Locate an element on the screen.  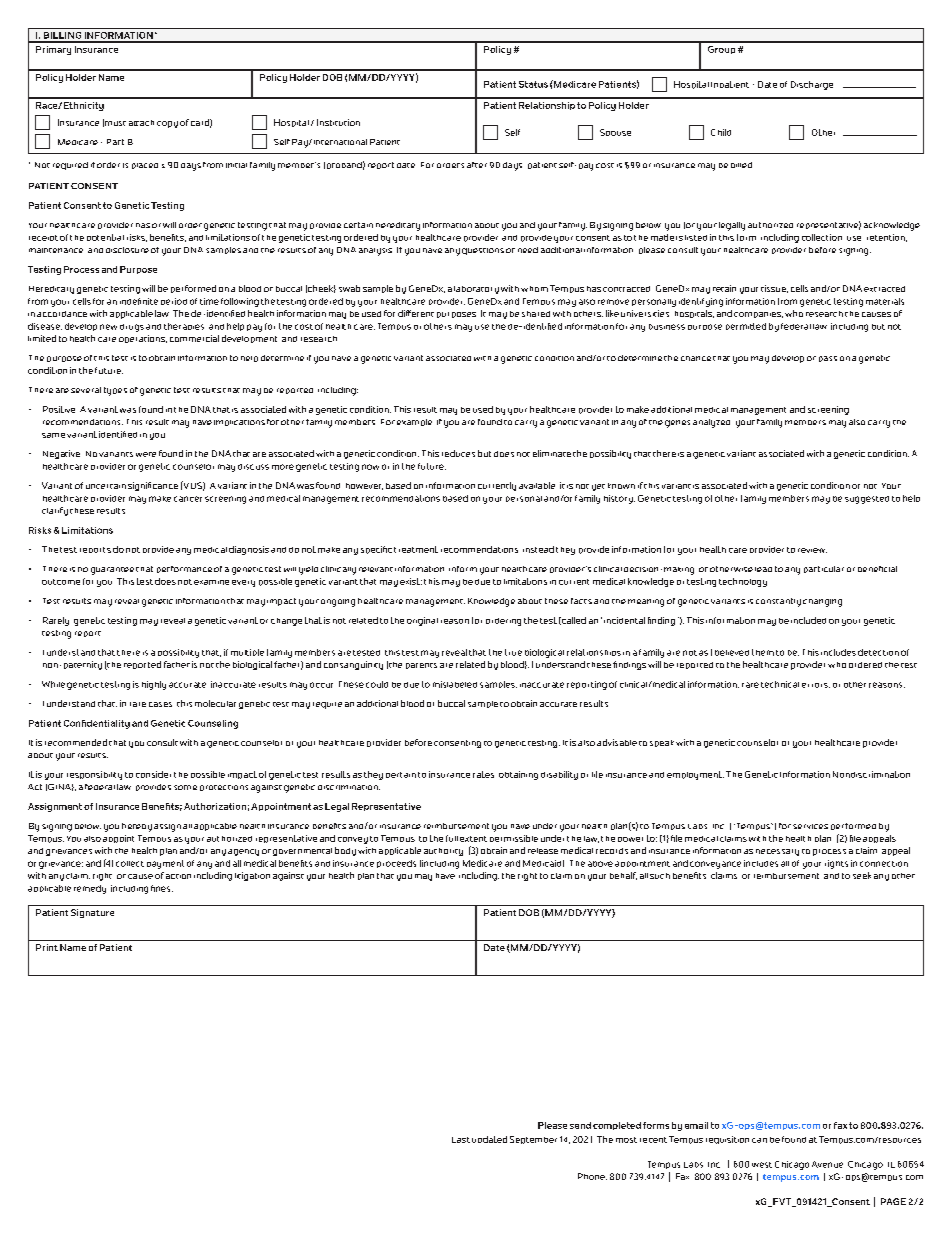
permitted is located at coordinates (746, 326).
